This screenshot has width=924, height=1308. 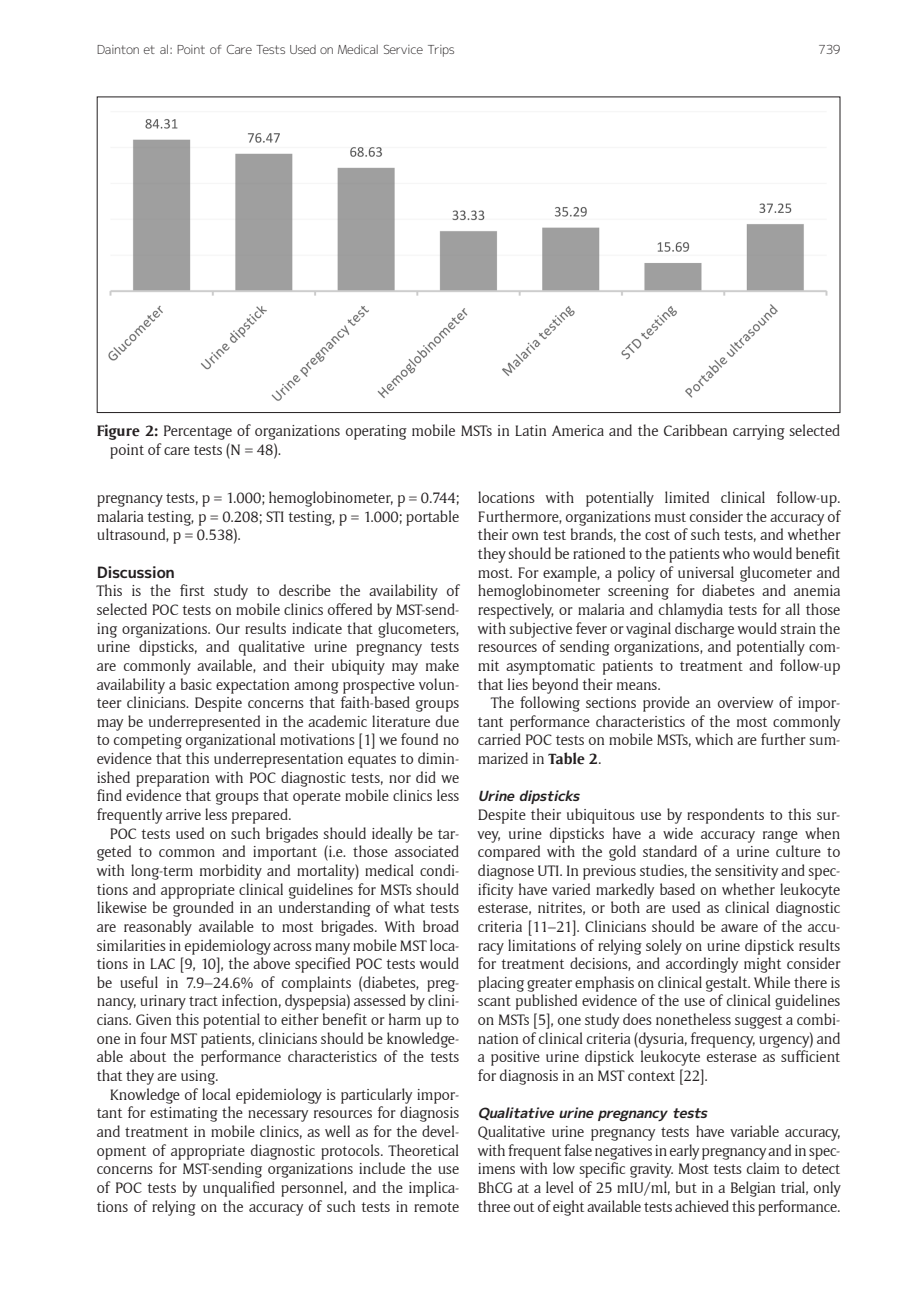 I want to click on make, so click(x=442, y=665).
